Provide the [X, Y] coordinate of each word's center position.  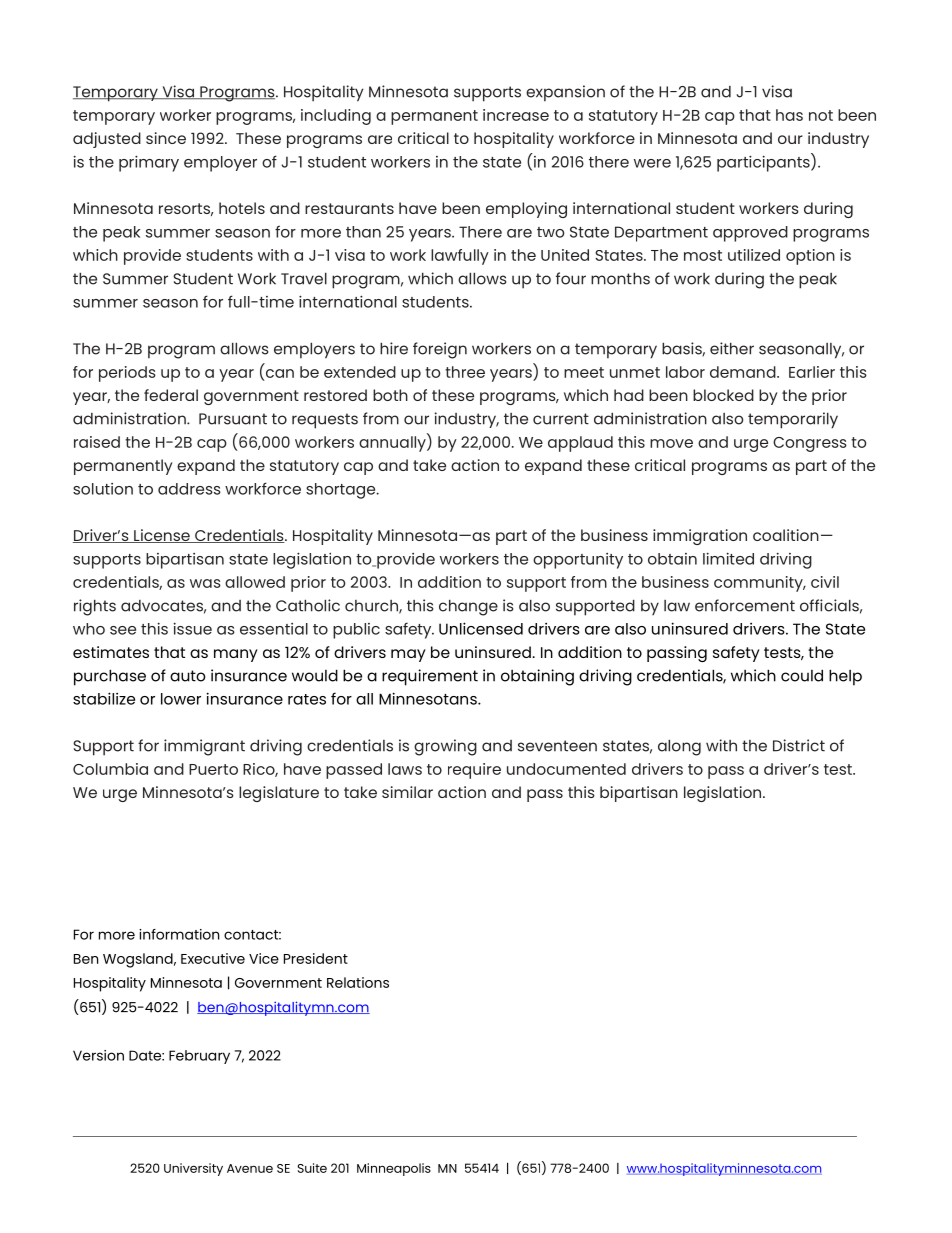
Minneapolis [394, 1169]
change [468, 607]
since [166, 138]
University [193, 1169]
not [821, 115]
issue [193, 628]
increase [516, 115]
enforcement [745, 605]
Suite [312, 1168]
